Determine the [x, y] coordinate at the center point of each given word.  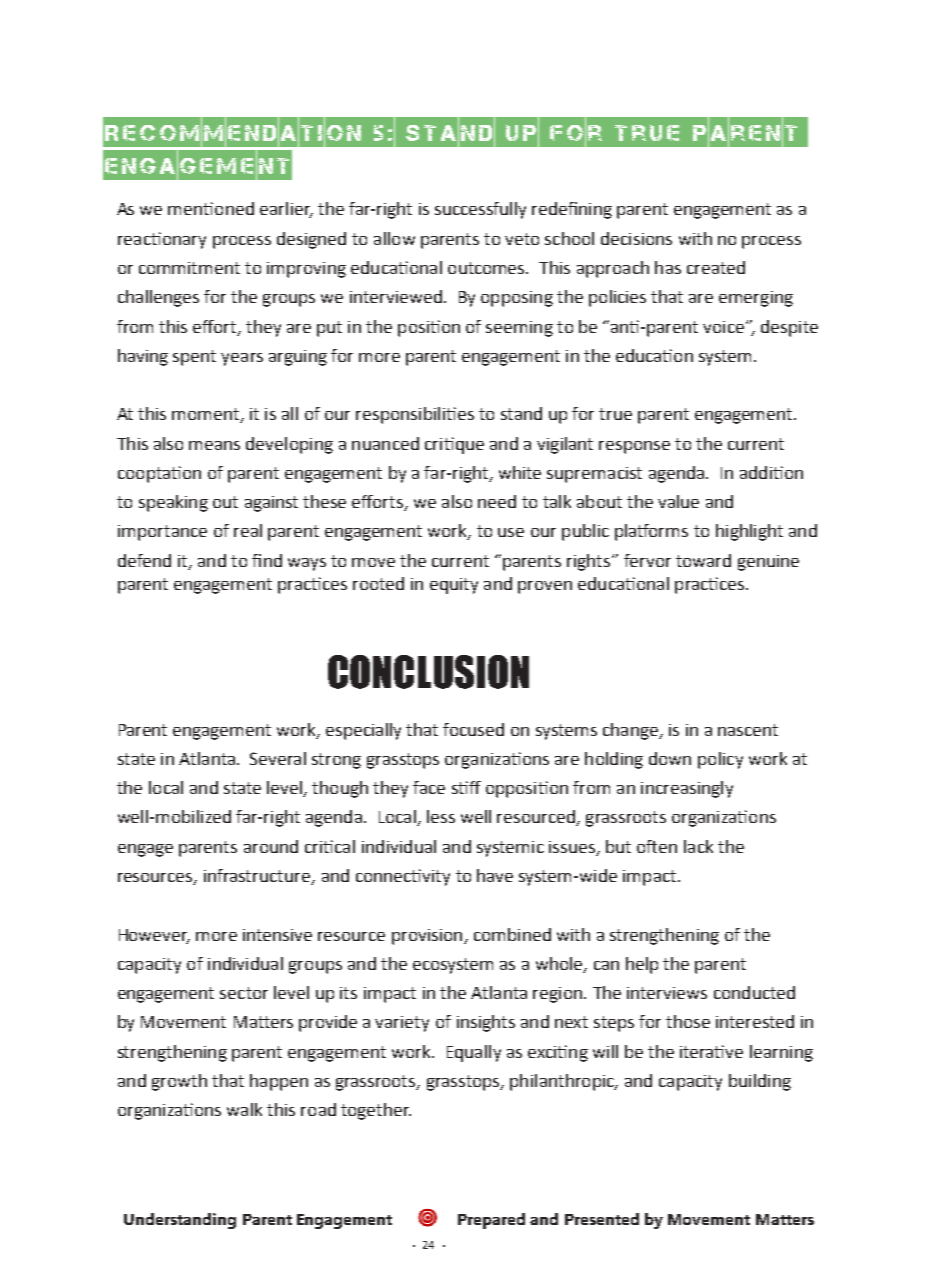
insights [486, 1023]
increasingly [687, 789]
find [267, 560]
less [441, 816]
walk [244, 1109]
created [716, 267]
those [688, 1021]
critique [454, 445]
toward [703, 560]
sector [244, 993]
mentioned [211, 208]
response [634, 447]
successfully [480, 210]
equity [454, 586]
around [271, 846]
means [214, 445]
